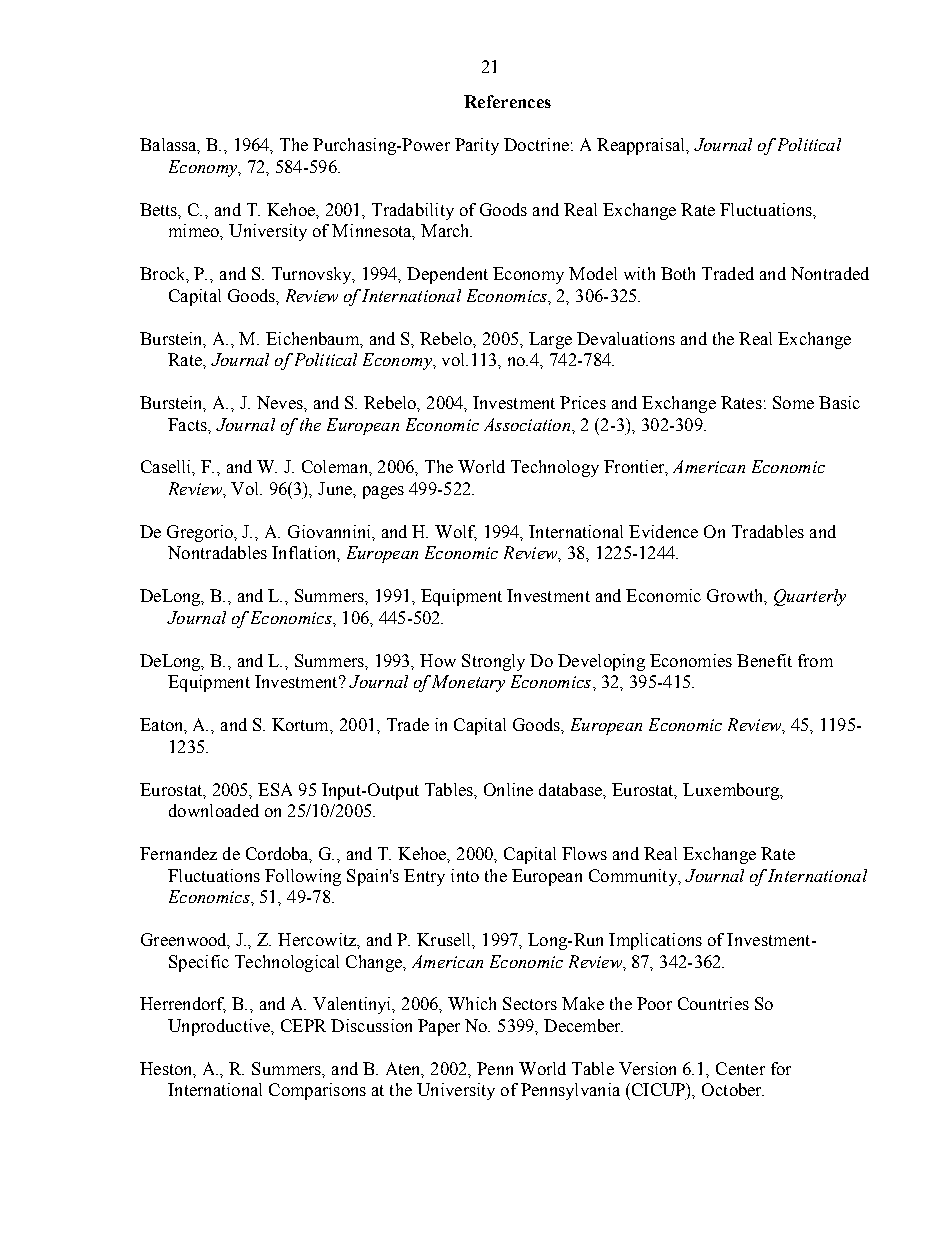  What do you see at coordinates (281, 402) in the document?
I see `Neves` at bounding box center [281, 402].
